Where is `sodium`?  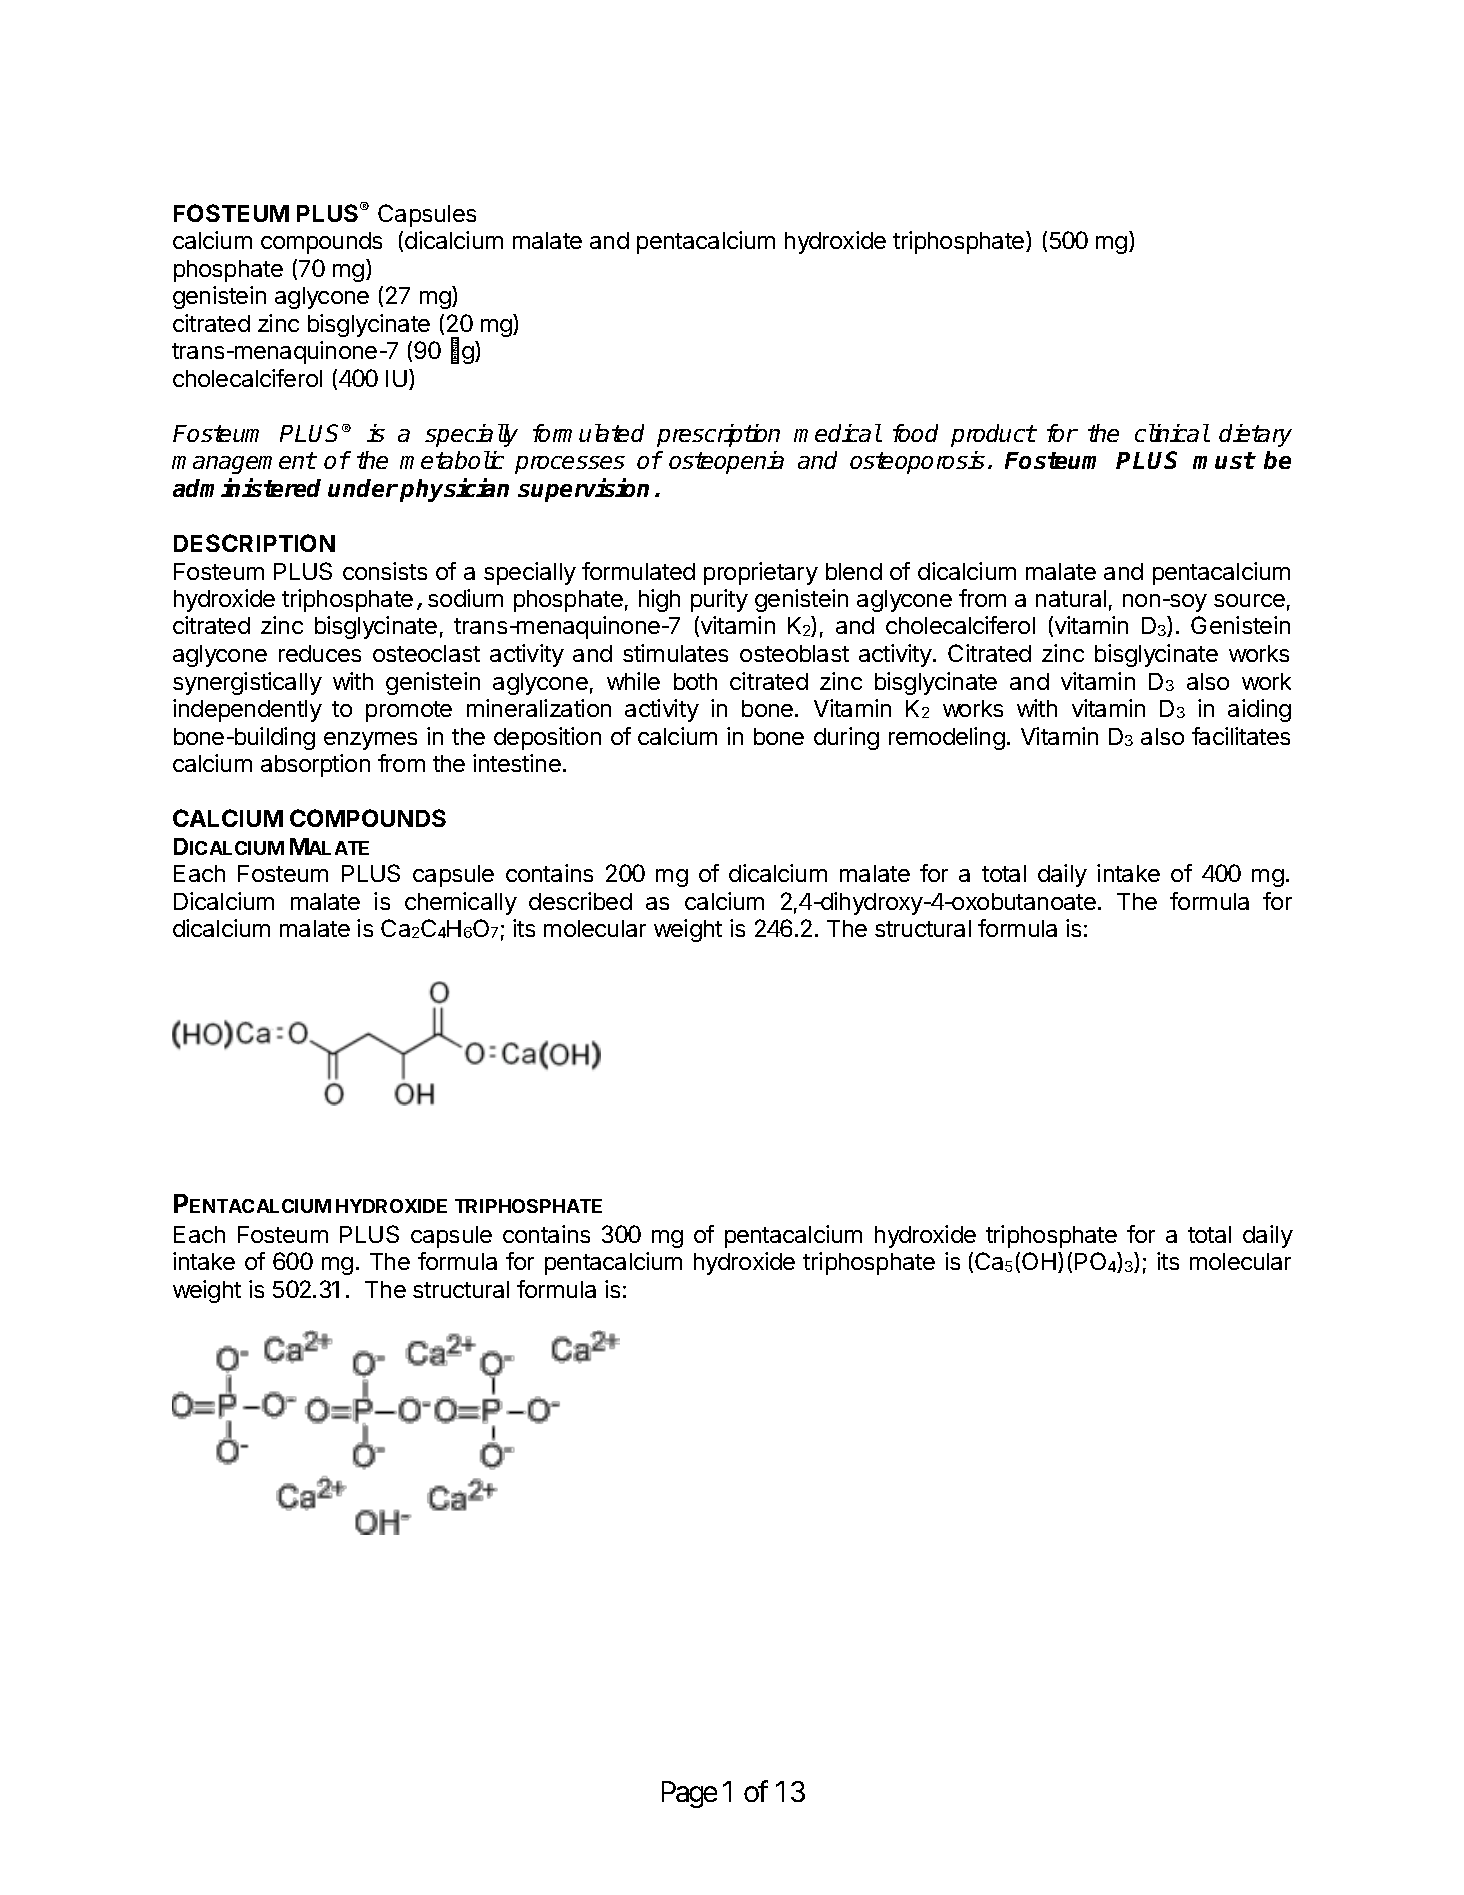
sodium is located at coordinates (465, 598).
